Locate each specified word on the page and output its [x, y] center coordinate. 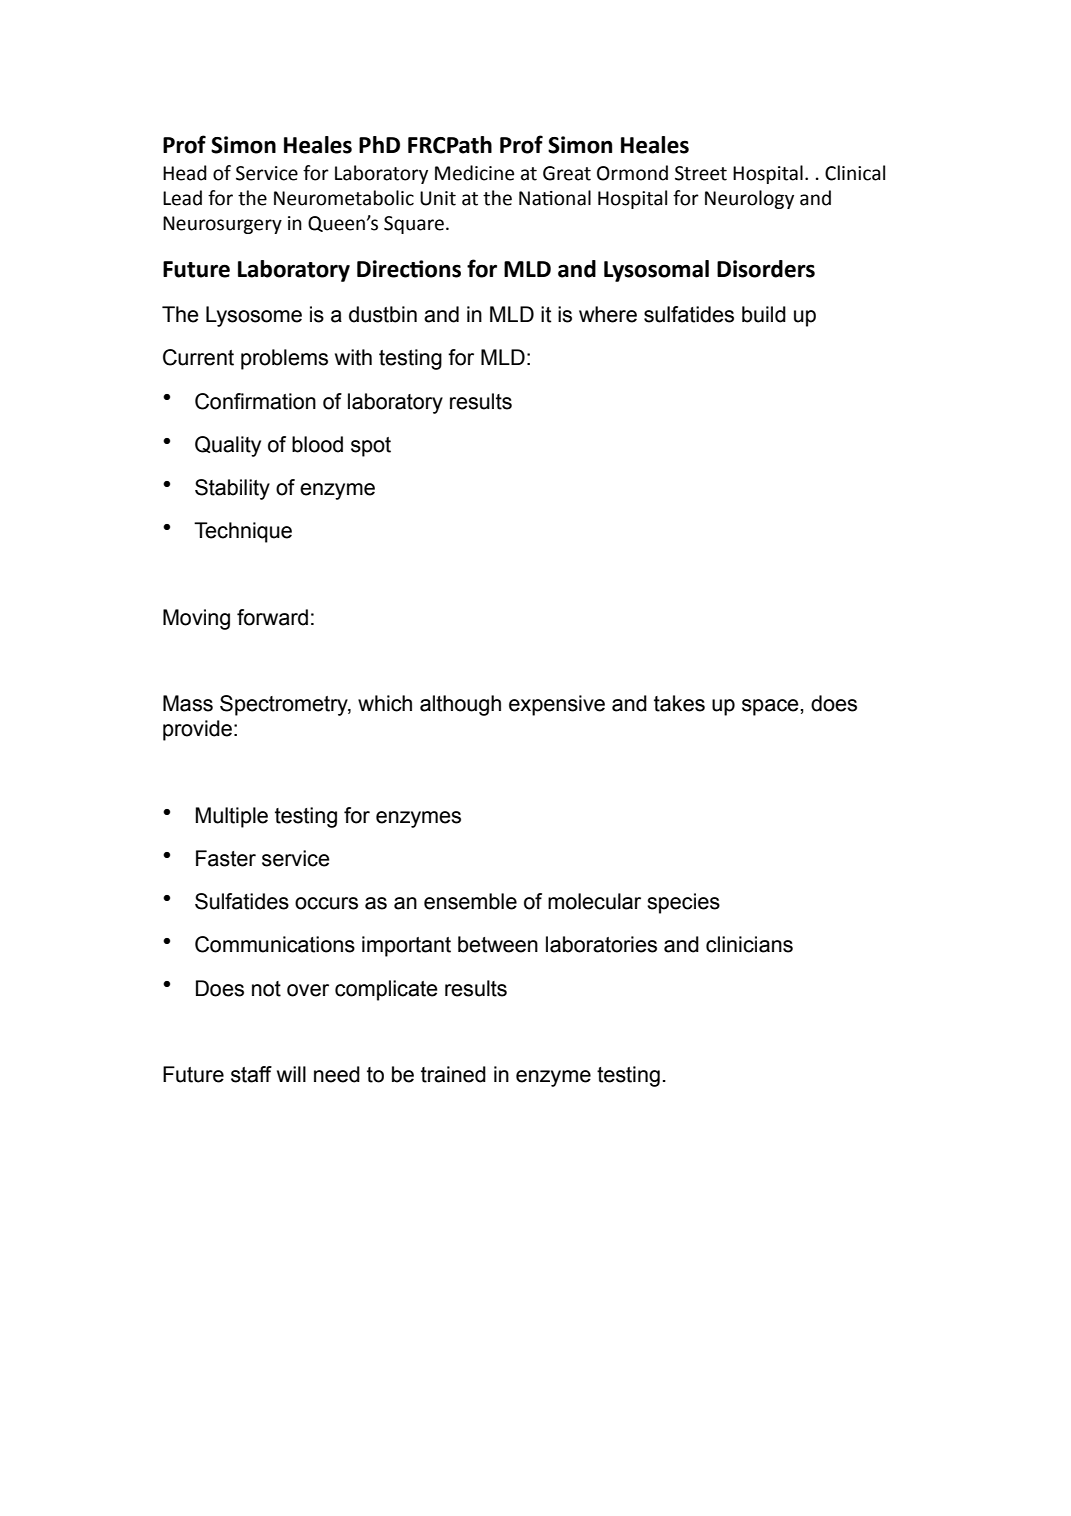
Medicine [474, 173]
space [771, 707]
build [764, 314]
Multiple [232, 817]
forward [272, 617]
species [683, 903]
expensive [557, 705]
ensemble [470, 901]
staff [251, 1074]
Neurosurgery [222, 225]
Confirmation [255, 401]
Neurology [749, 199]
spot [371, 447]
